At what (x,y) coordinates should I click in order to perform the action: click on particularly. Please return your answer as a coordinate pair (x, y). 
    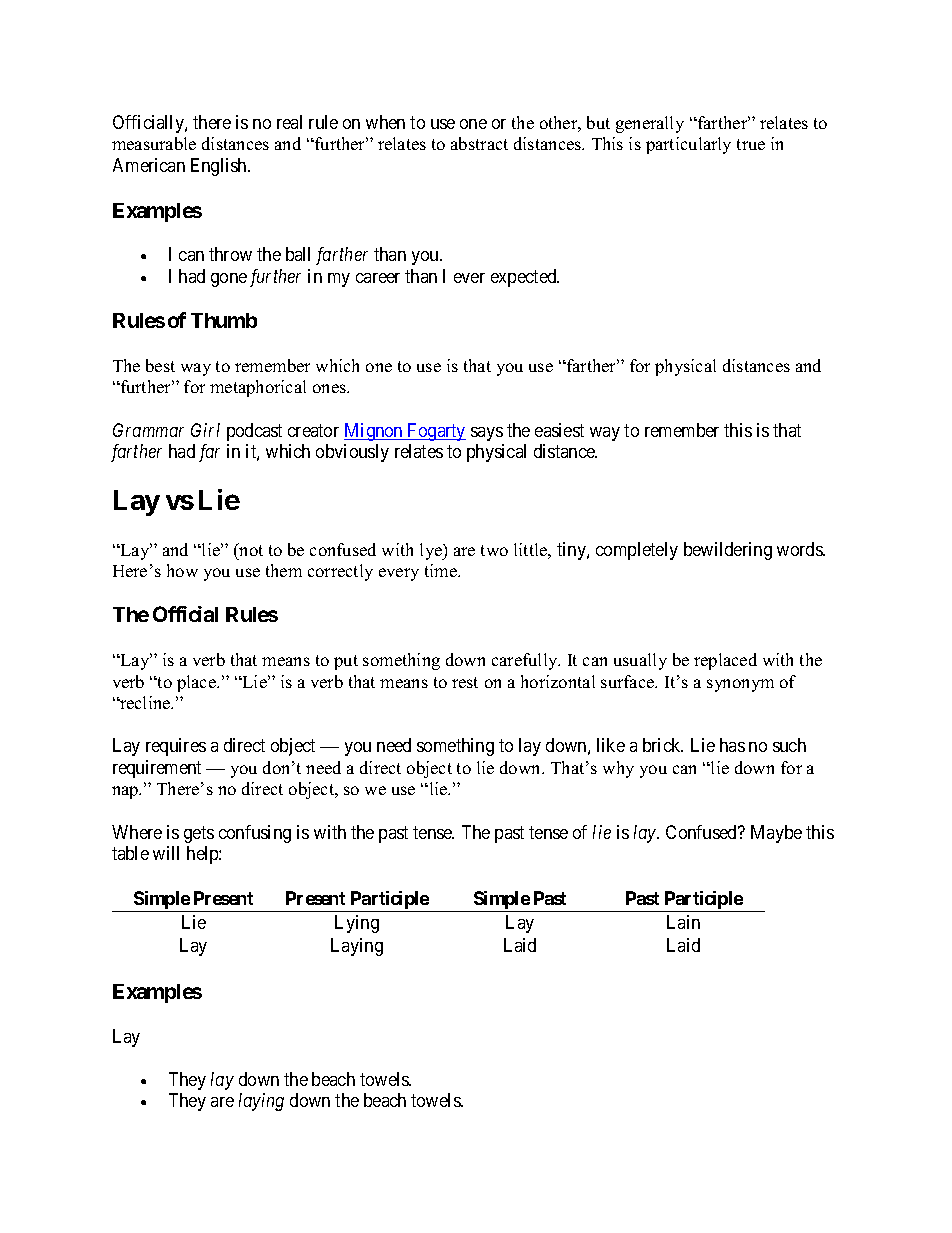
    Looking at the image, I should click on (688, 145).
